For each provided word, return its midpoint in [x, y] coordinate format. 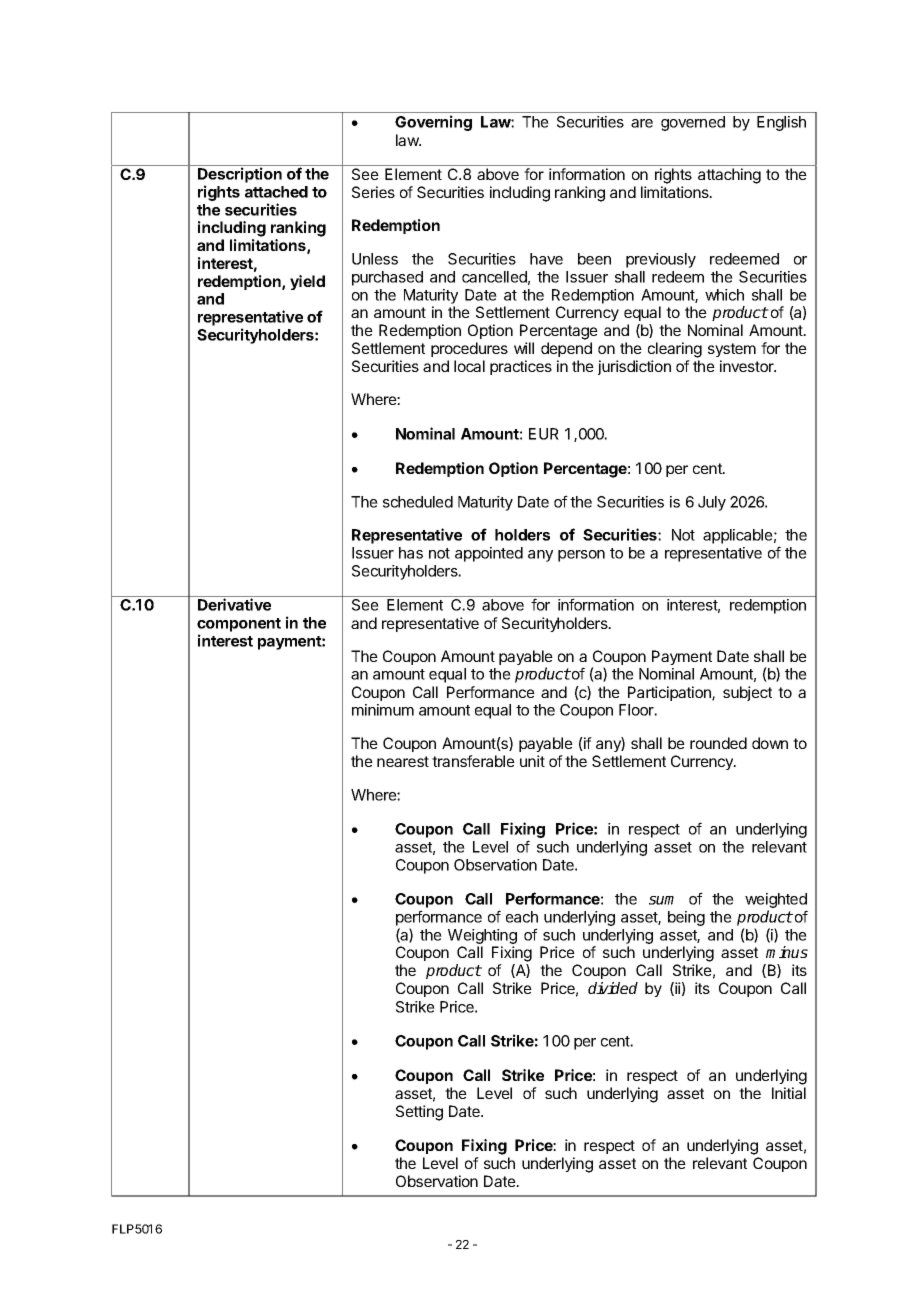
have [546, 259]
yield [307, 282]
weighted [776, 902]
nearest [403, 761]
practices [521, 367]
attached [276, 192]
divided [613, 988]
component [239, 625]
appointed [489, 554]
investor [748, 366]
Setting [419, 1113]
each [522, 917]
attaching [729, 176]
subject [747, 693]
